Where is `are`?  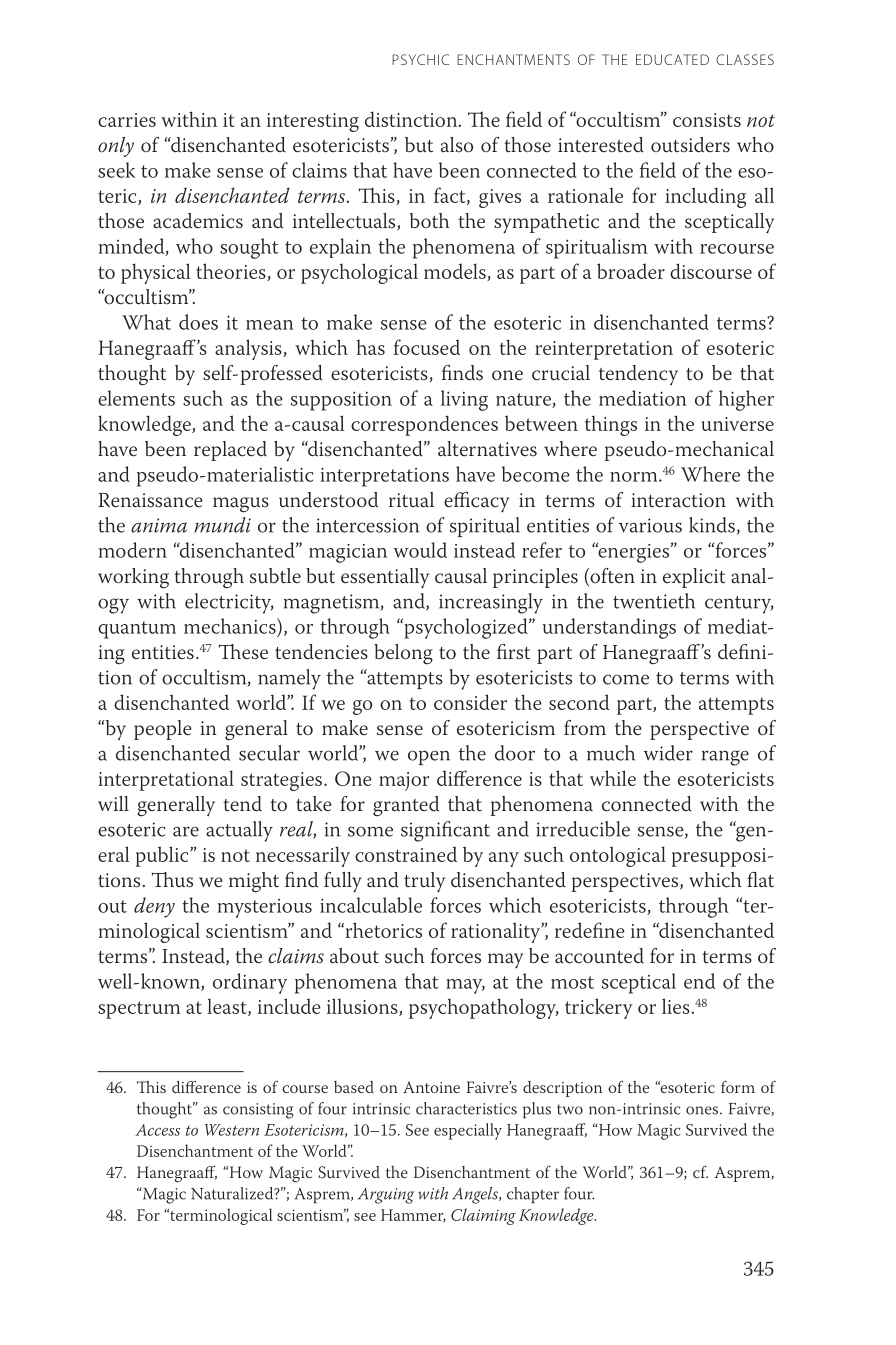
are is located at coordinates (186, 831).
